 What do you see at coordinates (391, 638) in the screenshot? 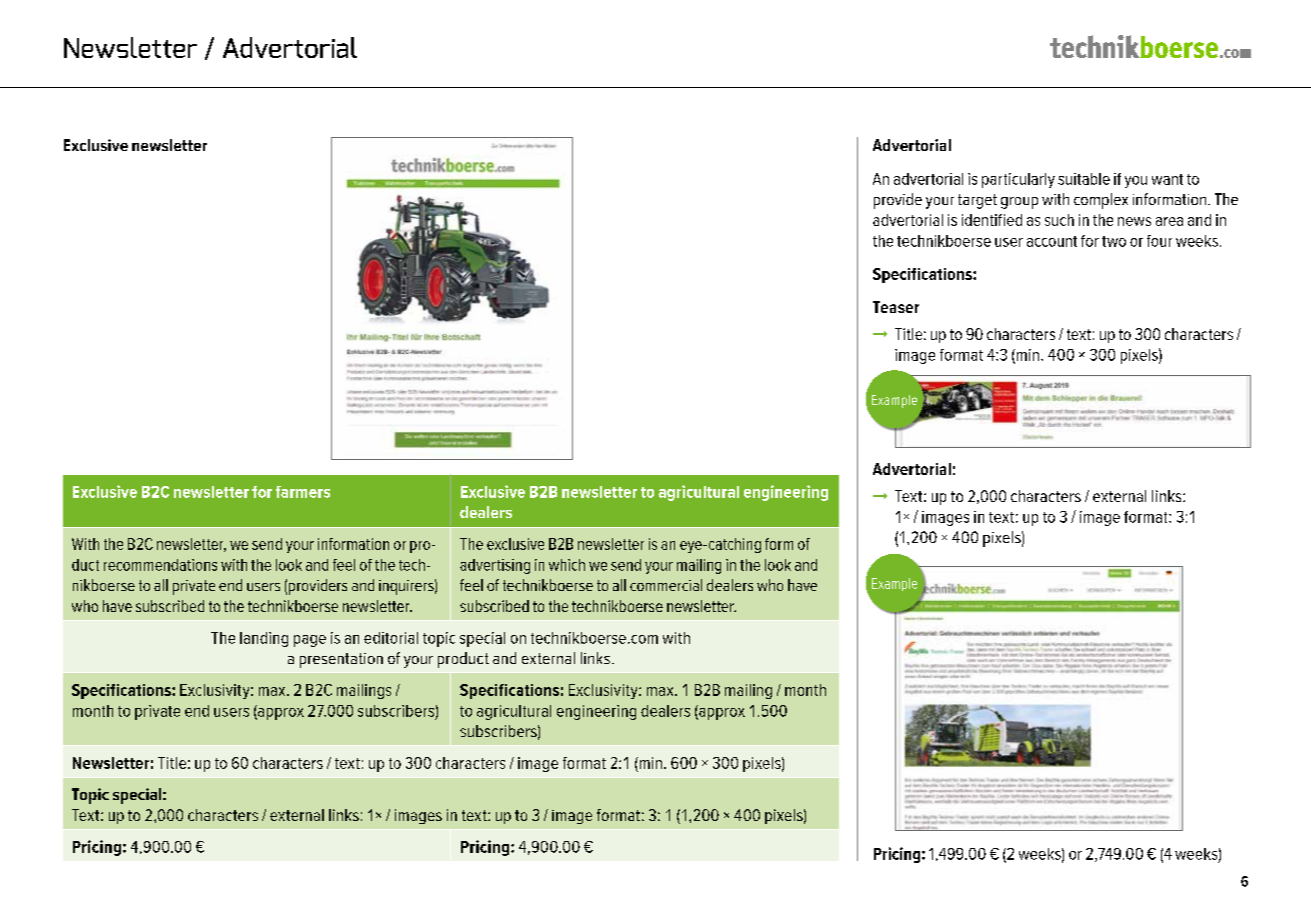
I see `editorial` at bounding box center [391, 638].
